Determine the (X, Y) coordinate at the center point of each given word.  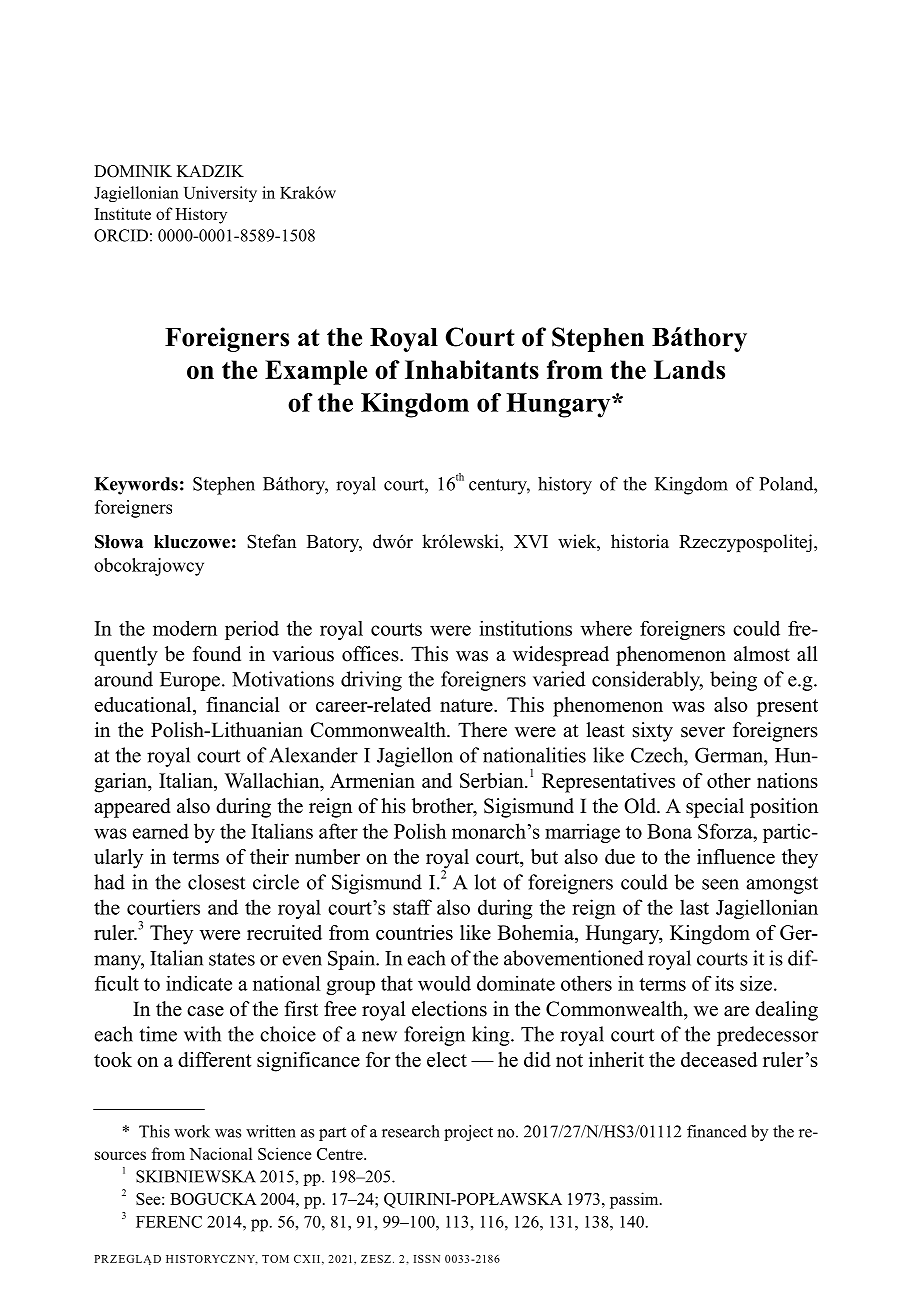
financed (717, 1131)
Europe (190, 681)
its (724, 983)
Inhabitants (472, 369)
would (444, 983)
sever (703, 732)
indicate (199, 983)
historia (640, 541)
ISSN (427, 1259)
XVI (531, 541)
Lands (689, 369)
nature (467, 705)
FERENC (169, 1222)
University (220, 194)
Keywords (136, 486)
